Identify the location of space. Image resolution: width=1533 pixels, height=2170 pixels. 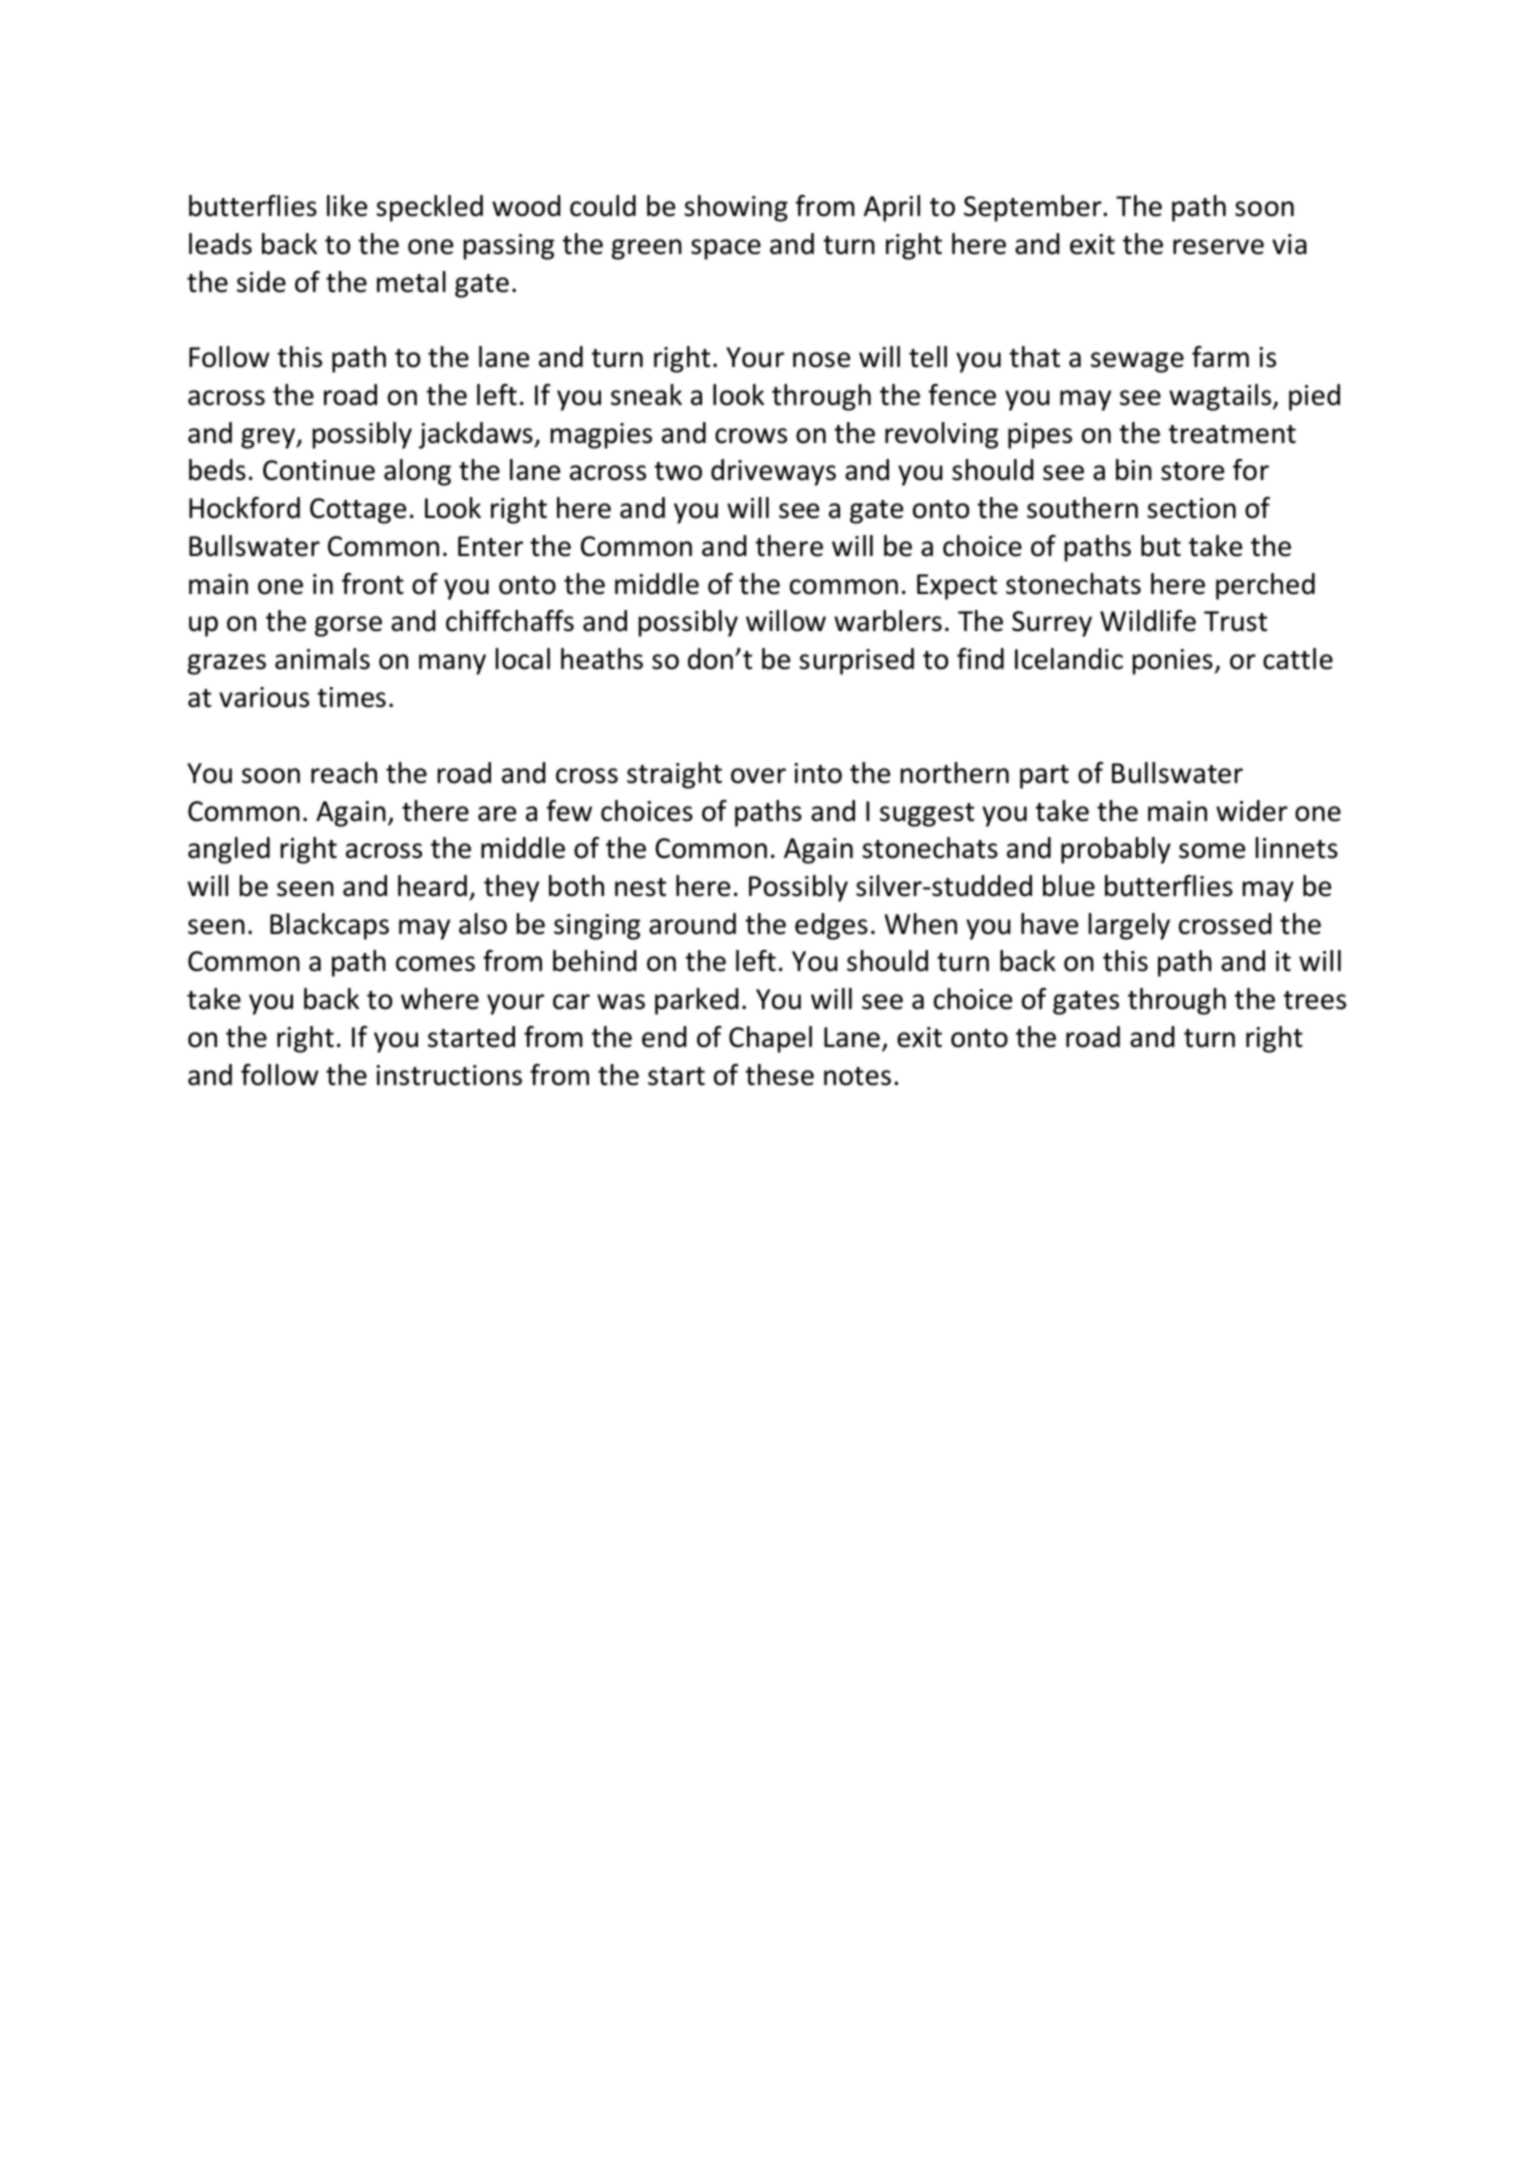
(726, 249).
